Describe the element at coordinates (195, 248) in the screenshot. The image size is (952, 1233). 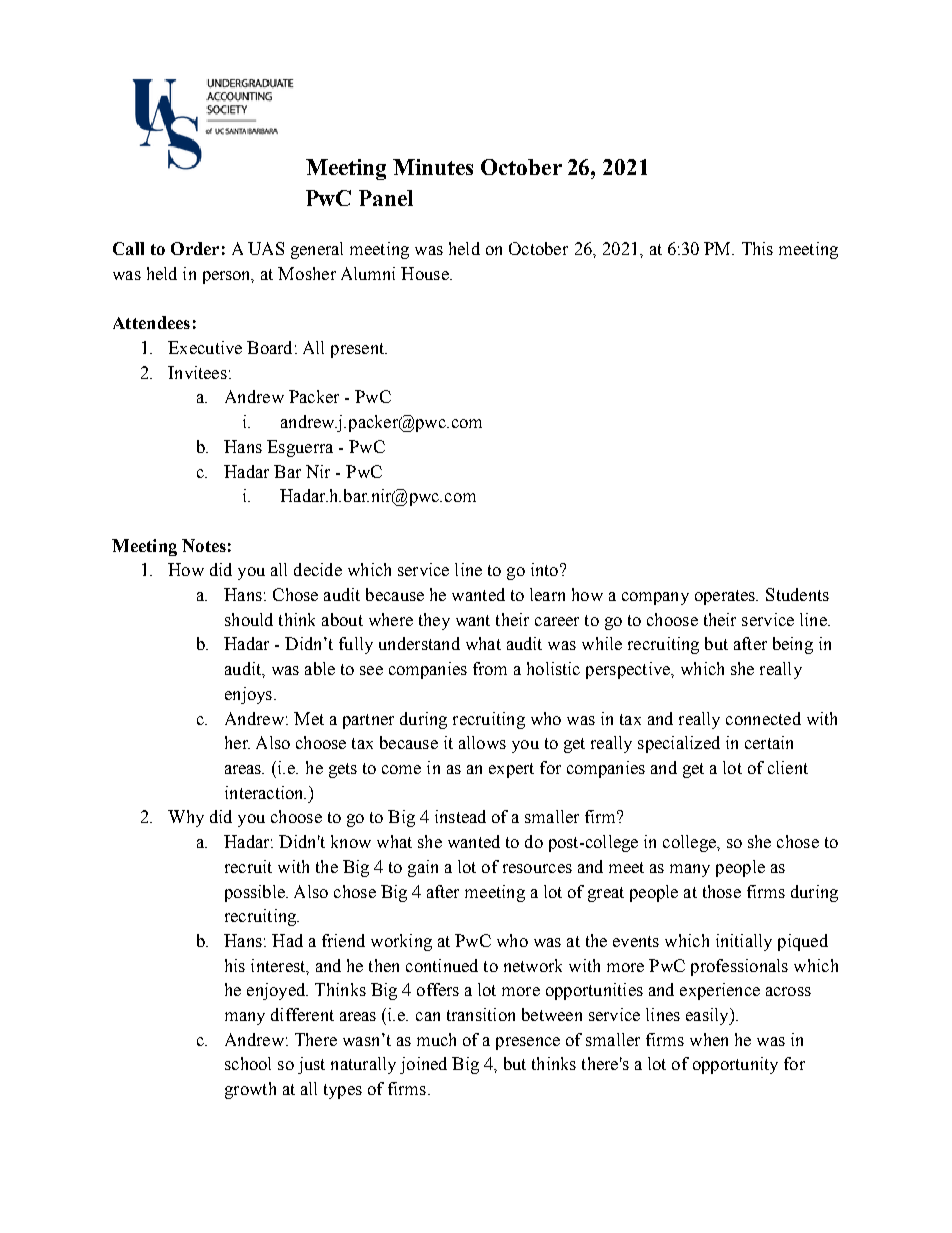
I see `Order` at that location.
